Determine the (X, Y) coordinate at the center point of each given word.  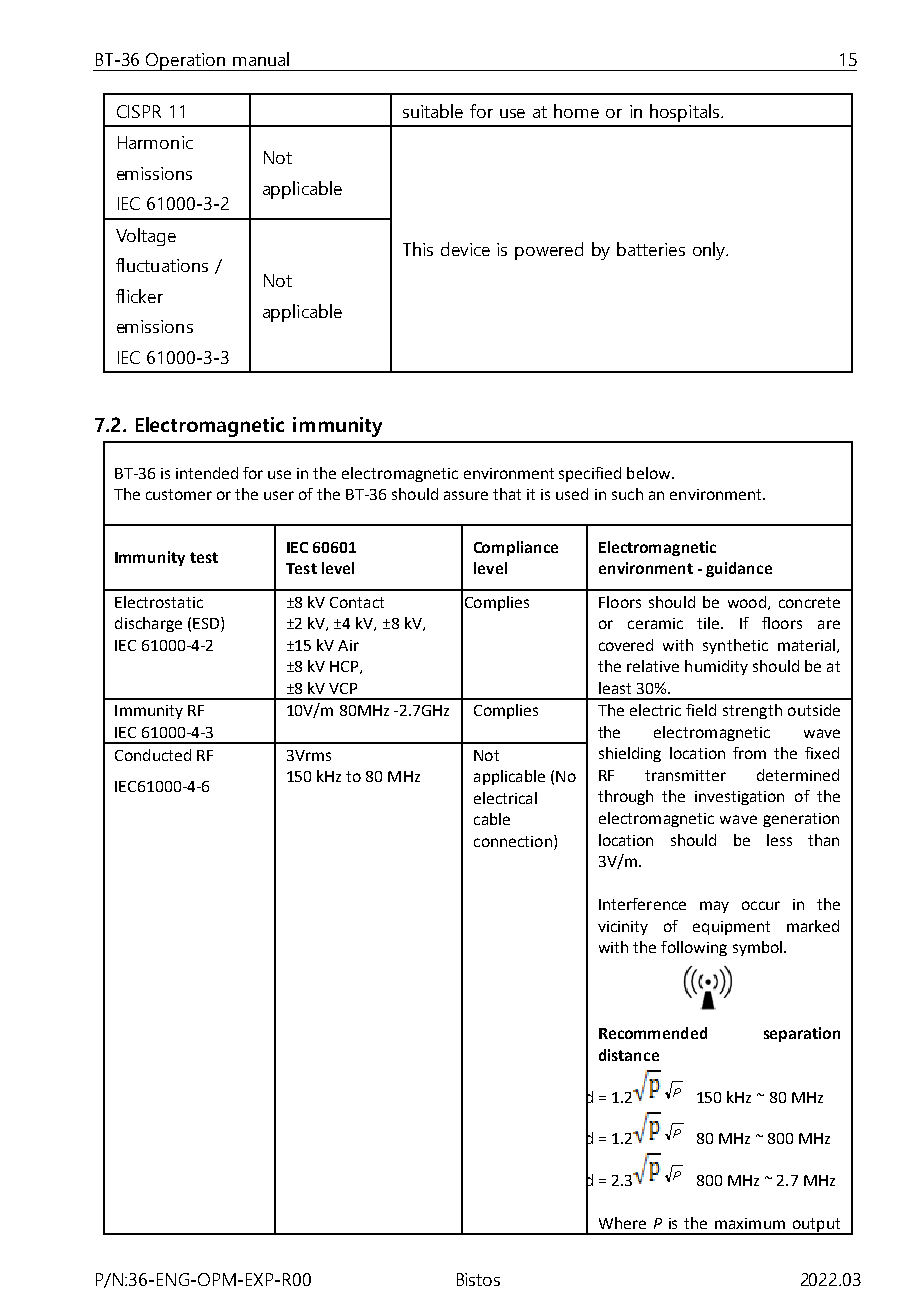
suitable (433, 111)
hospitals (684, 113)
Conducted (153, 755)
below (650, 473)
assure (466, 495)
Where (622, 1223)
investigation (739, 798)
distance (629, 1055)
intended (207, 473)
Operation (186, 62)
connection (513, 841)
